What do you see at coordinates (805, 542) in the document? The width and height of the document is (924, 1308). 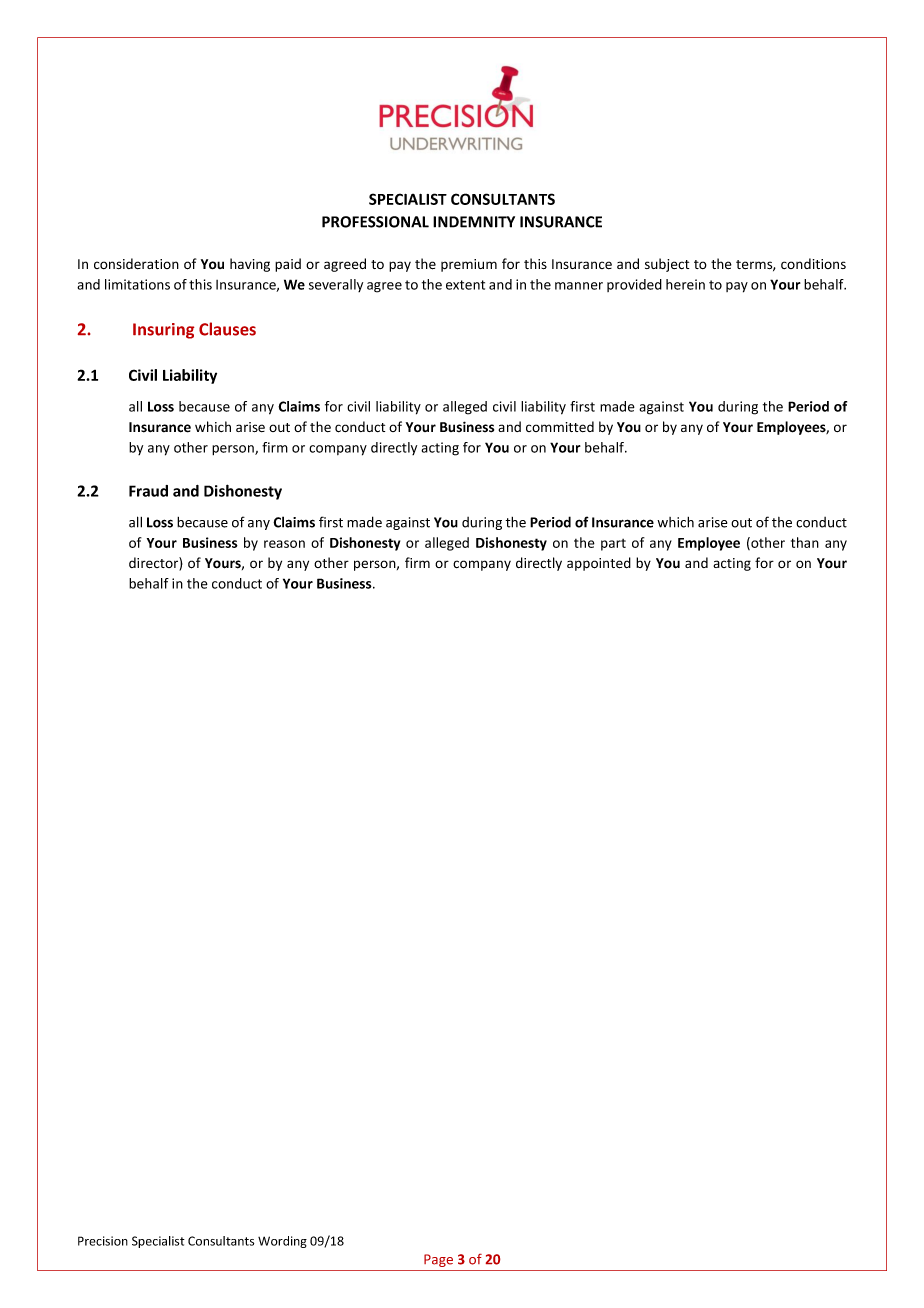 I see `than` at bounding box center [805, 542].
